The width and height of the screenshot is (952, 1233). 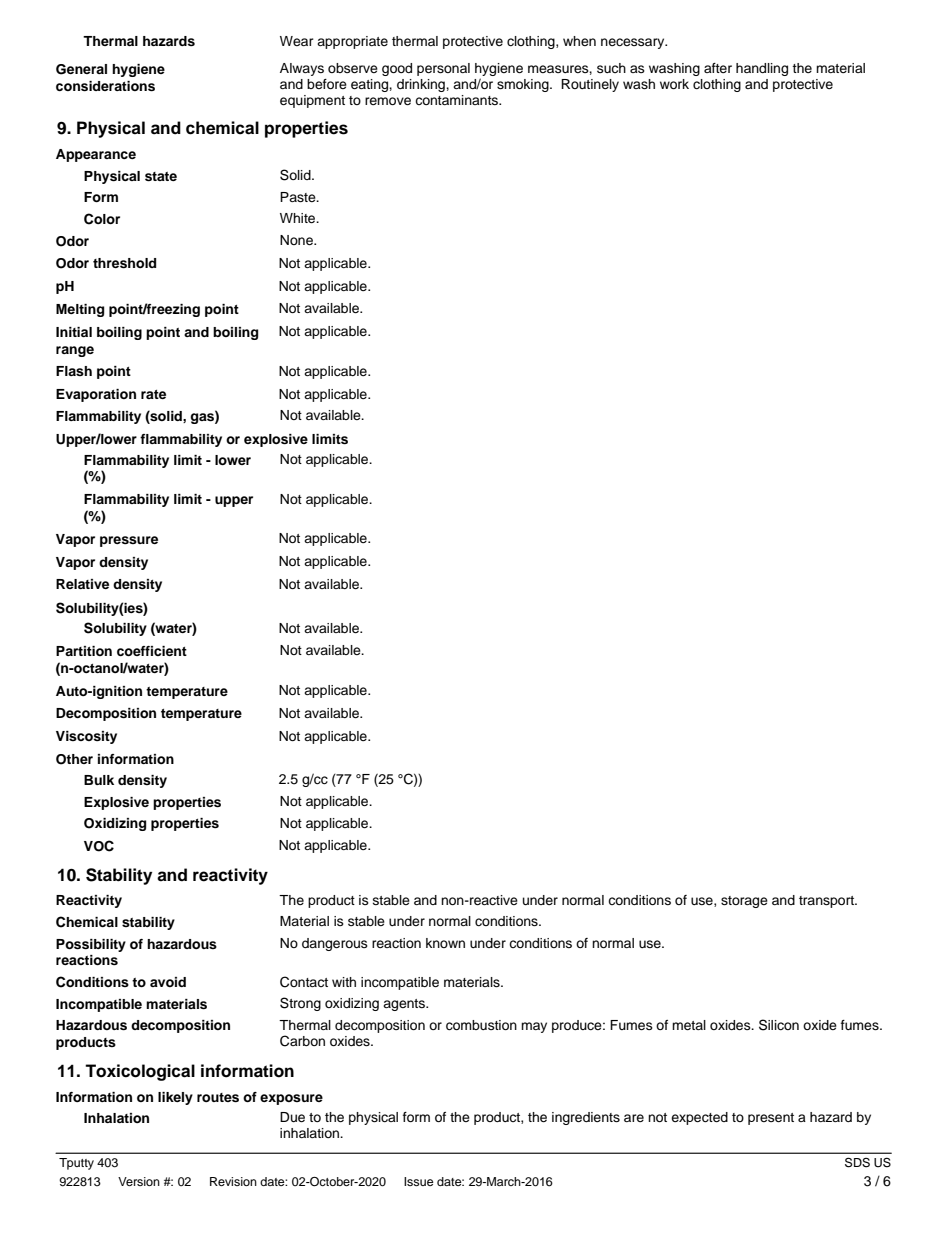 What do you see at coordinates (443, 69) in the screenshot?
I see `personal` at bounding box center [443, 69].
